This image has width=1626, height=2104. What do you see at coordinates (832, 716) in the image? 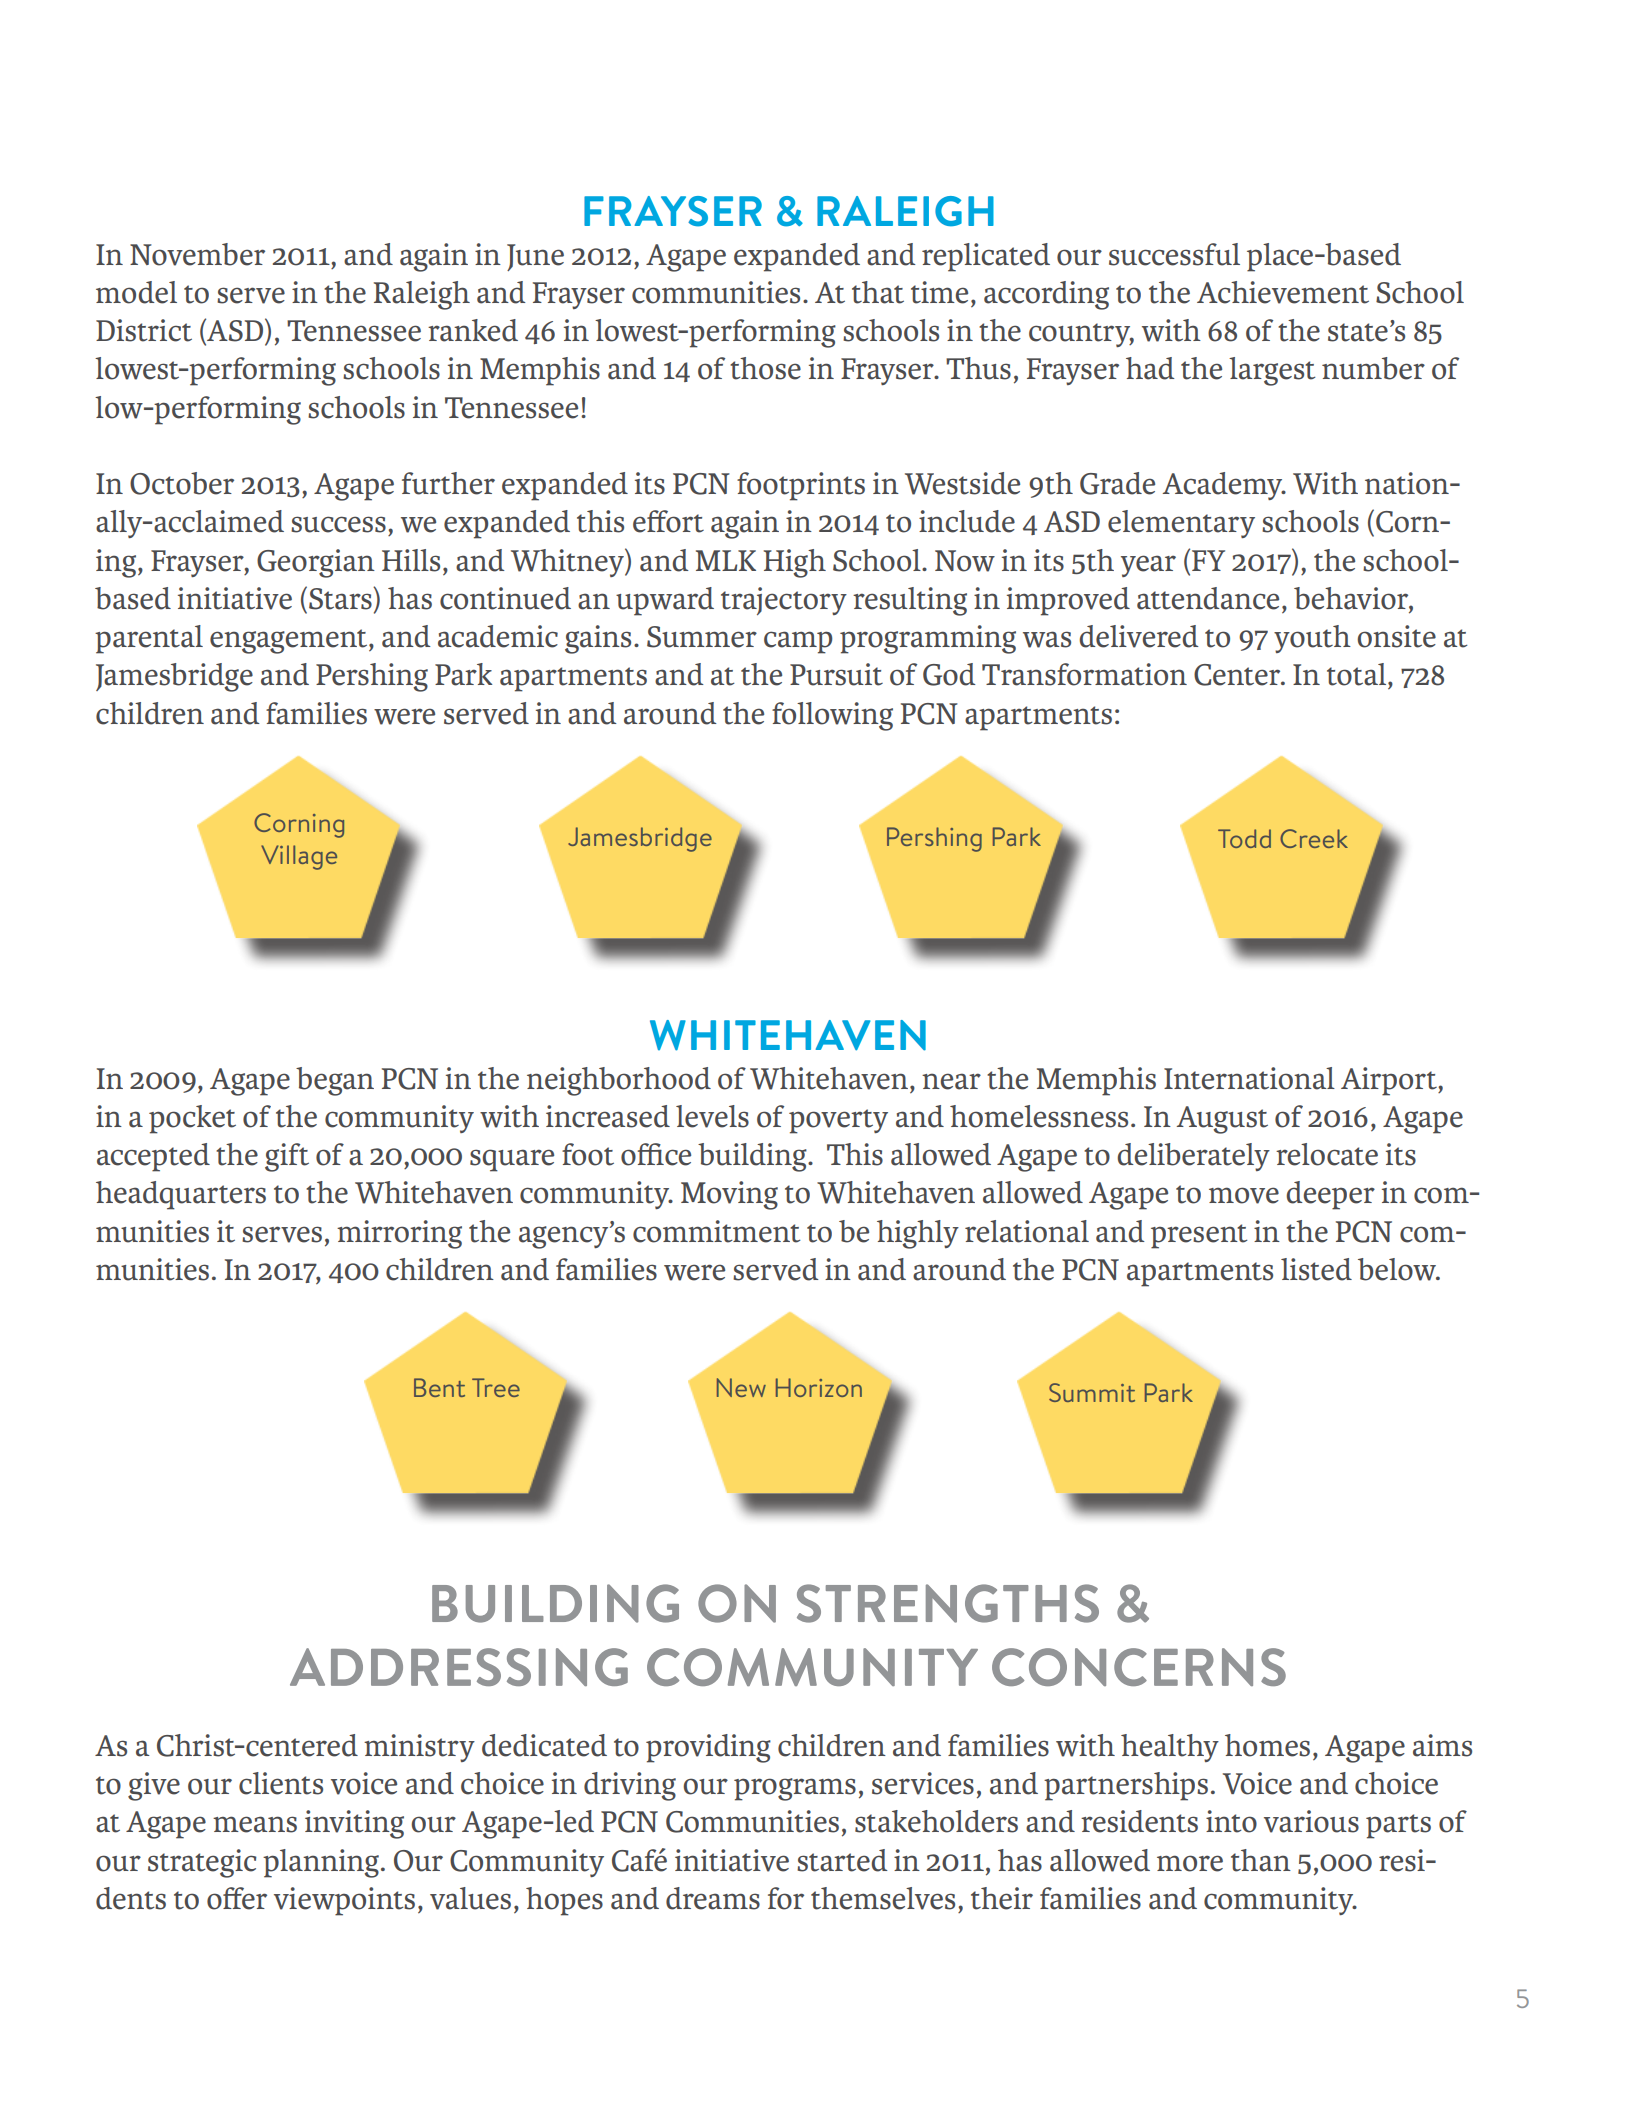
I see `following` at bounding box center [832, 716].
